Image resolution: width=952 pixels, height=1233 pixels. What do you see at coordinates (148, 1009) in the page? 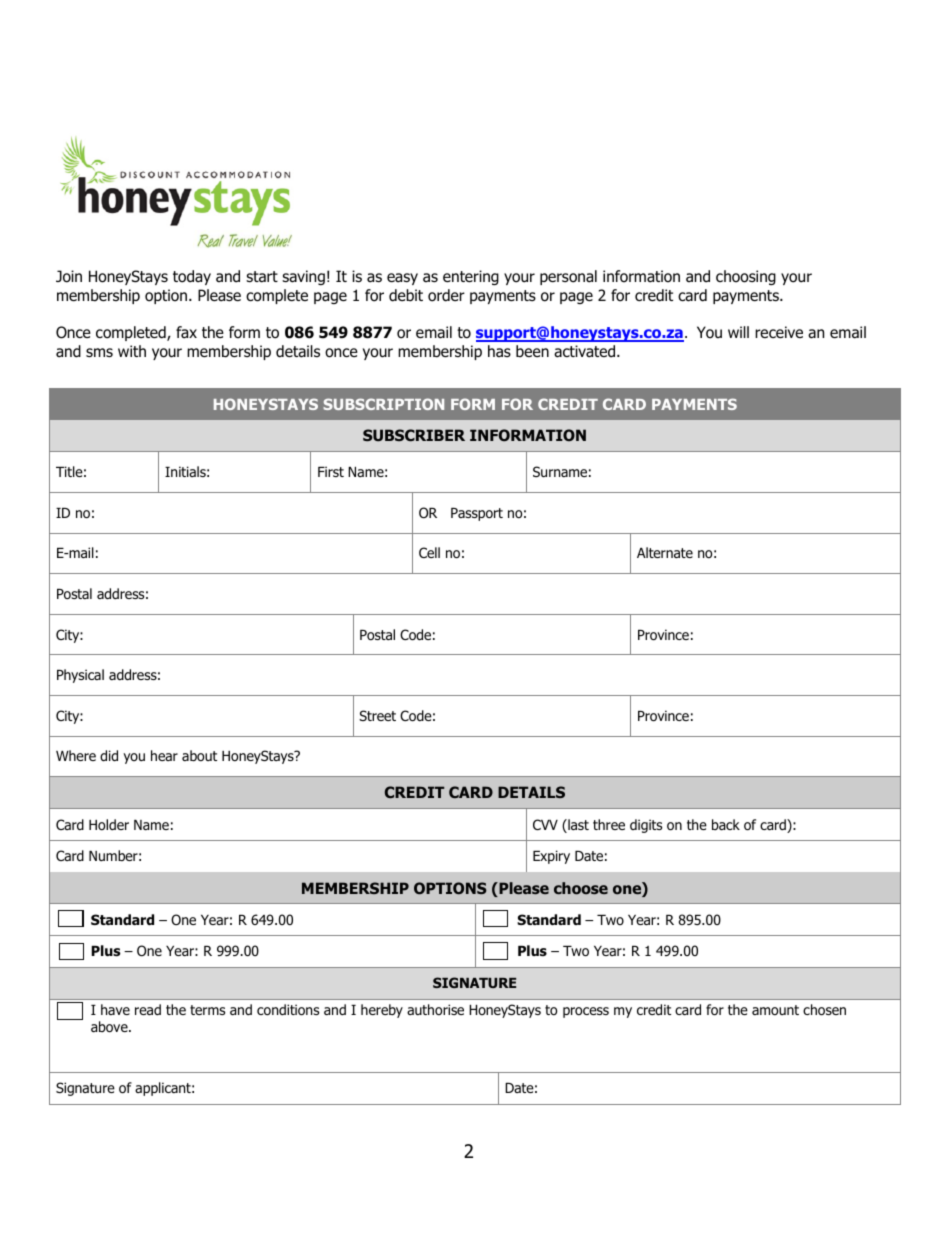
I see `read` at bounding box center [148, 1009].
